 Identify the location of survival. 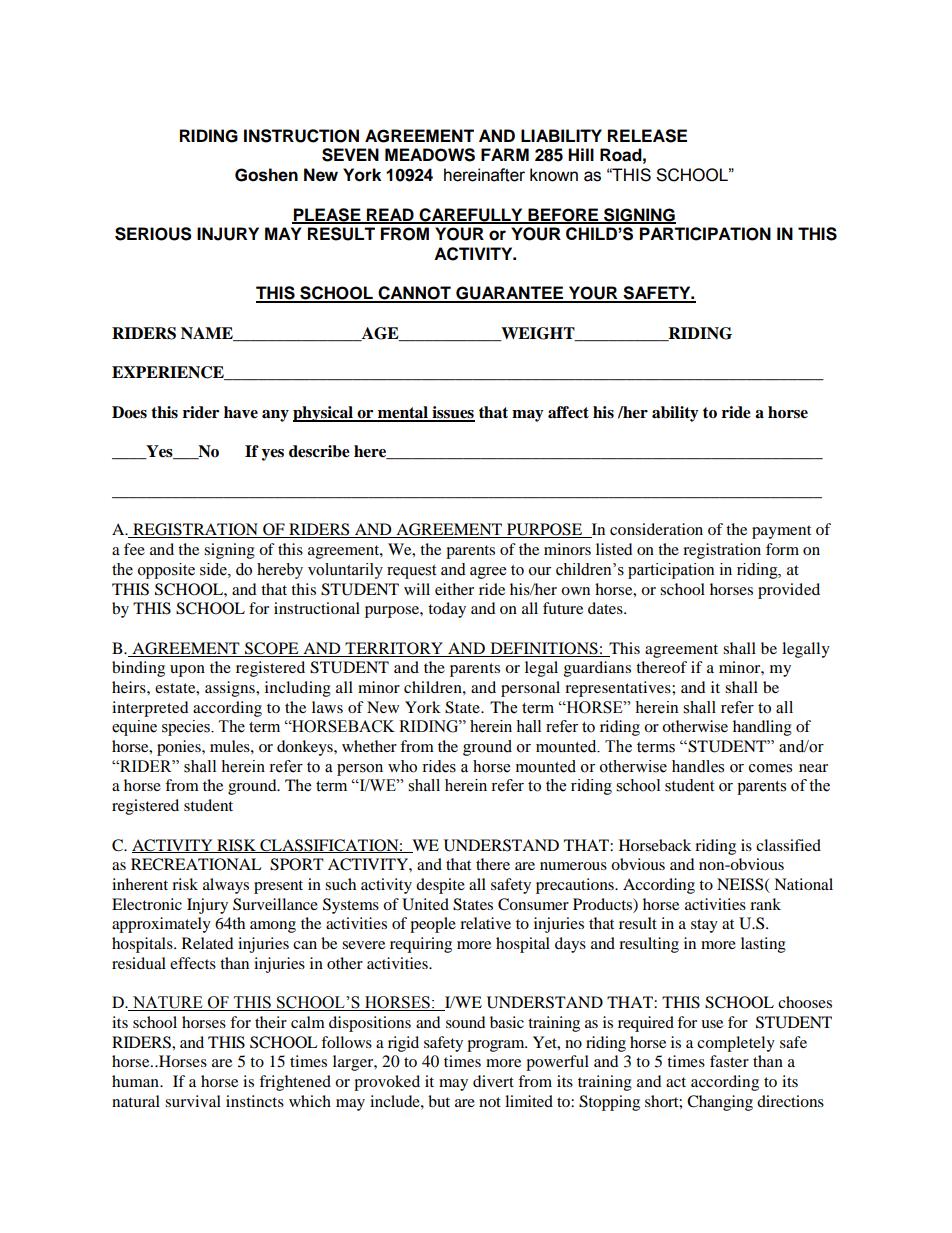
(193, 1101).
